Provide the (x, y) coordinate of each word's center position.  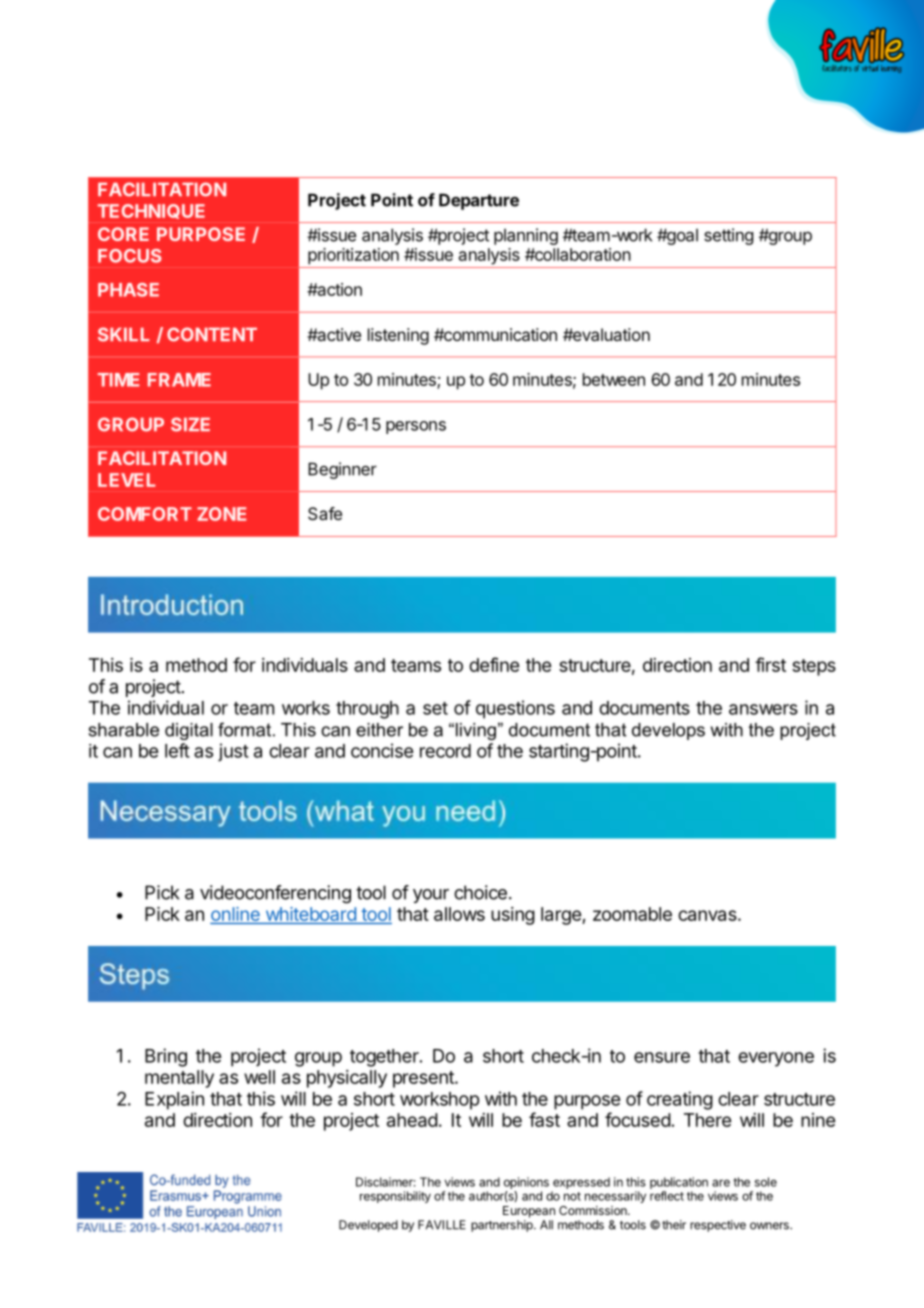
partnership (503, 1226)
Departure (479, 201)
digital (189, 731)
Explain (174, 1100)
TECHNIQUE (151, 211)
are (721, 1183)
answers (763, 709)
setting (728, 236)
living (474, 731)
